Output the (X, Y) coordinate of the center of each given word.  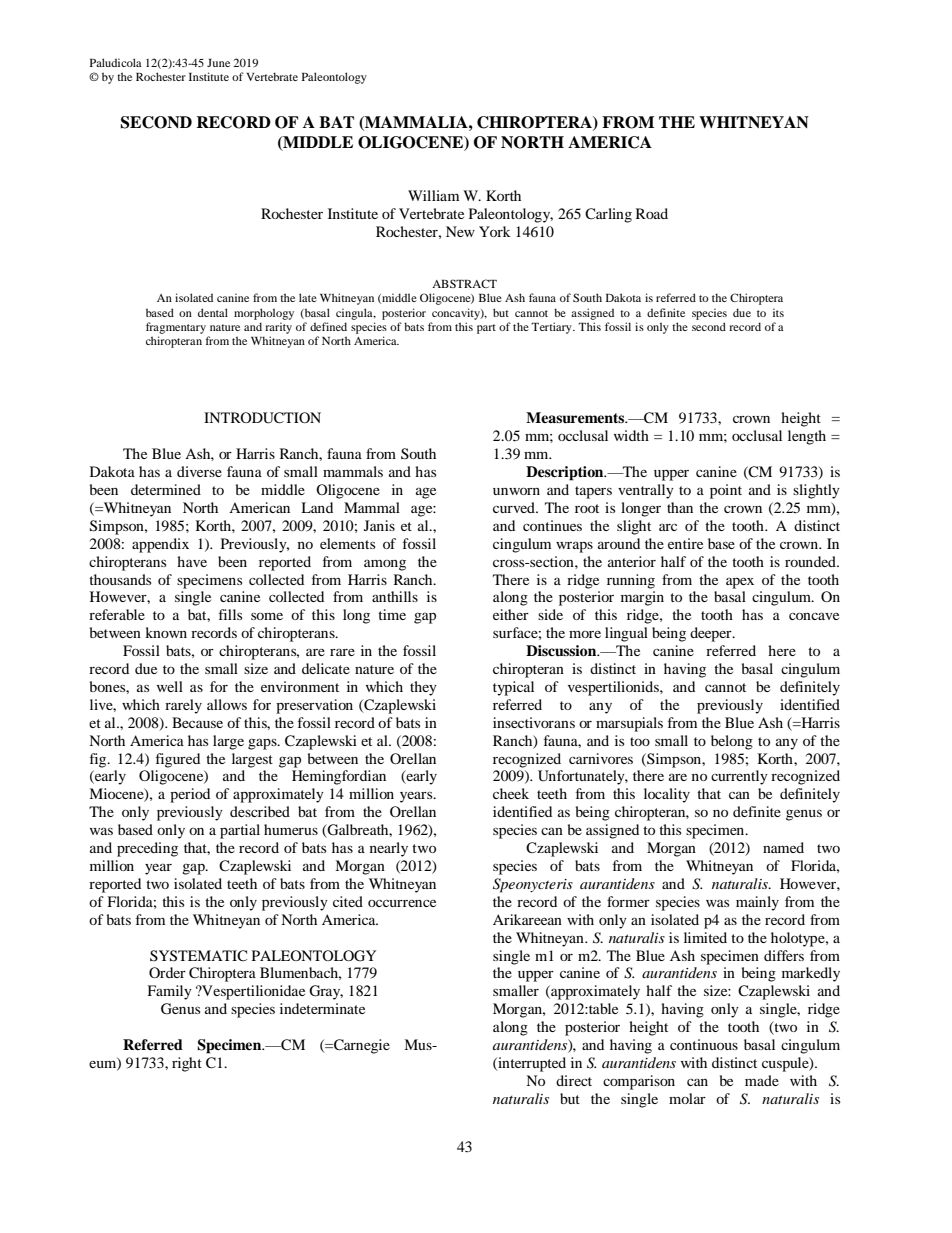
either (511, 614)
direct (574, 1080)
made (762, 1080)
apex (740, 583)
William (433, 195)
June (218, 63)
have (192, 561)
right (187, 1064)
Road (652, 213)
